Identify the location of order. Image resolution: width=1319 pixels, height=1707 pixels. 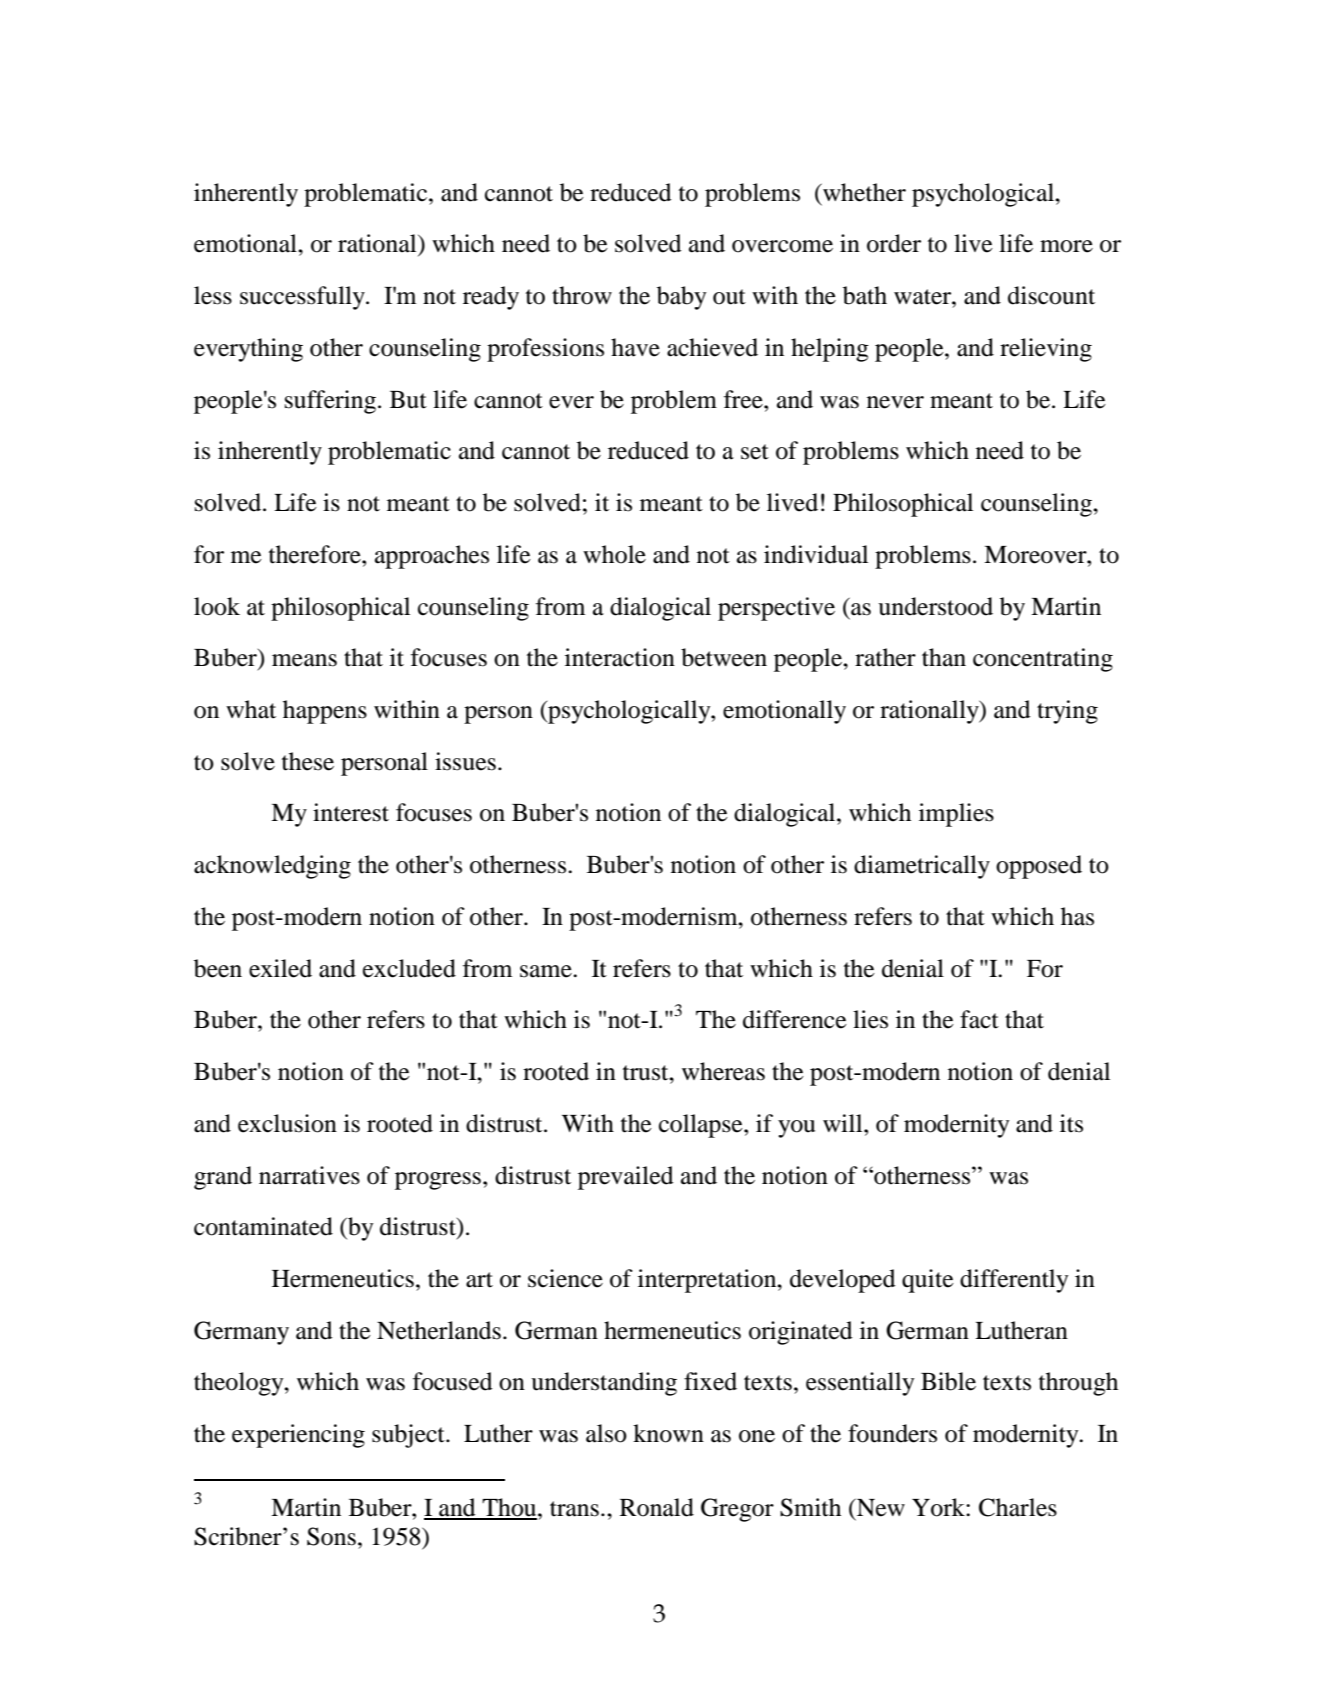
(894, 243).
